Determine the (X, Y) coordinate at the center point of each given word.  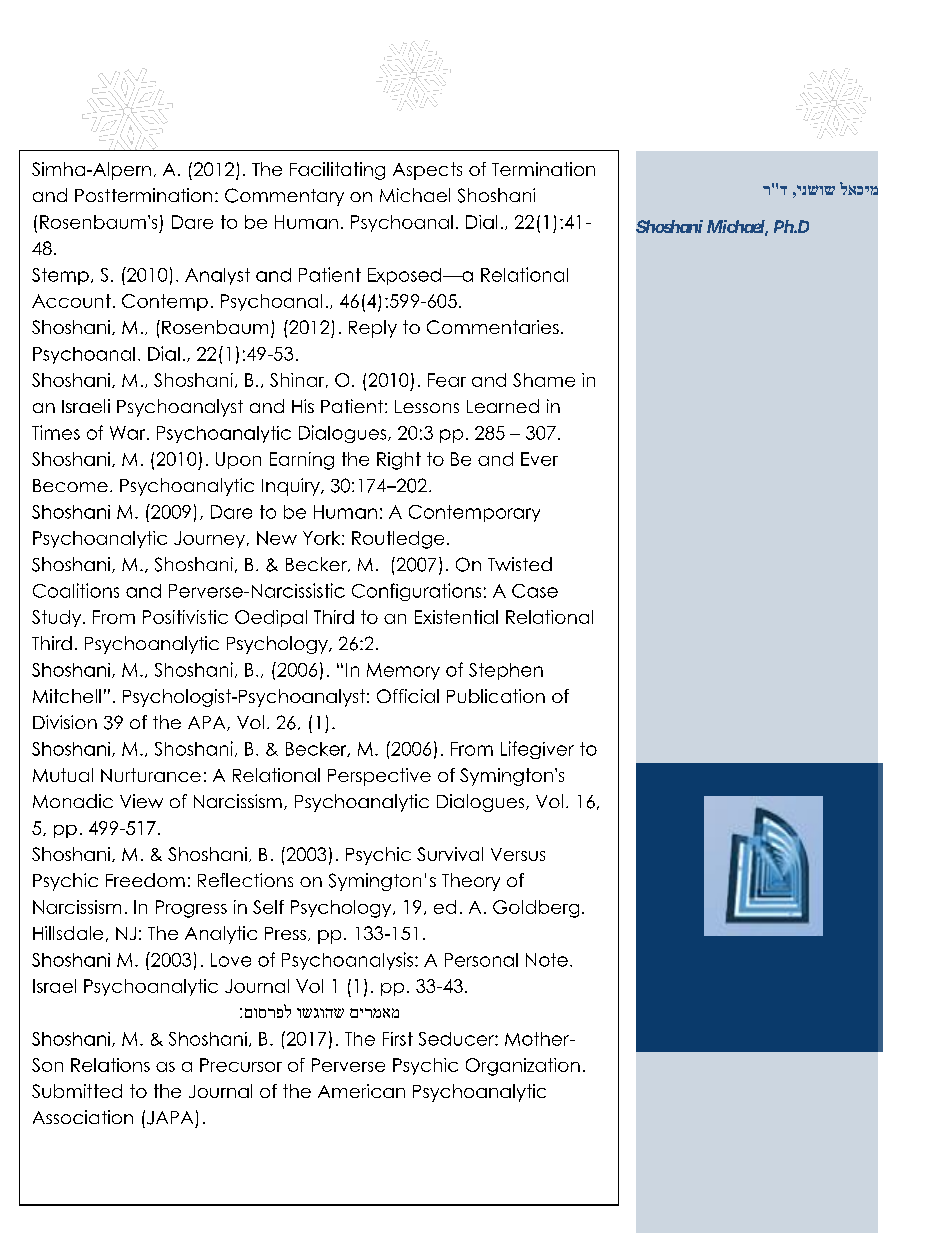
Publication (496, 696)
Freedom (145, 880)
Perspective (379, 777)
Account (71, 301)
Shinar (298, 380)
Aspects (427, 171)
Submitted (77, 1091)
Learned (503, 406)
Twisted (520, 564)
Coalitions (76, 590)
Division (65, 722)
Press (285, 933)
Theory (471, 882)
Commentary (284, 197)
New (277, 538)
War (129, 433)
